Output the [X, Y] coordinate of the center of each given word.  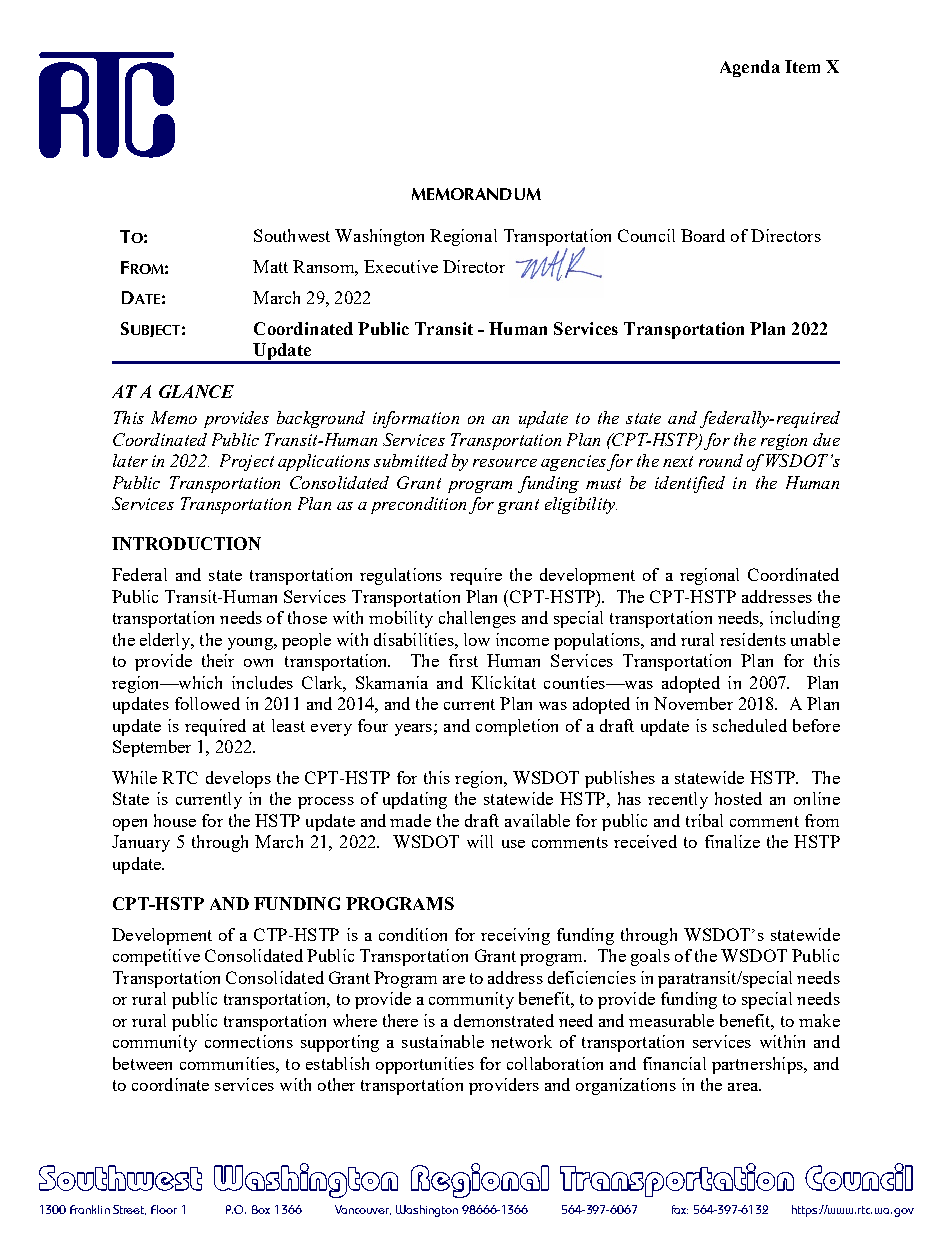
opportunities [425, 1065]
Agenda [750, 68]
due [826, 439]
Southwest [292, 235]
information [416, 419]
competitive [156, 957]
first [463, 660]
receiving [515, 936]
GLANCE [196, 391]
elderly [166, 641]
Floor [164, 1209]
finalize [732, 841]
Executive [401, 266]
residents [753, 639]
